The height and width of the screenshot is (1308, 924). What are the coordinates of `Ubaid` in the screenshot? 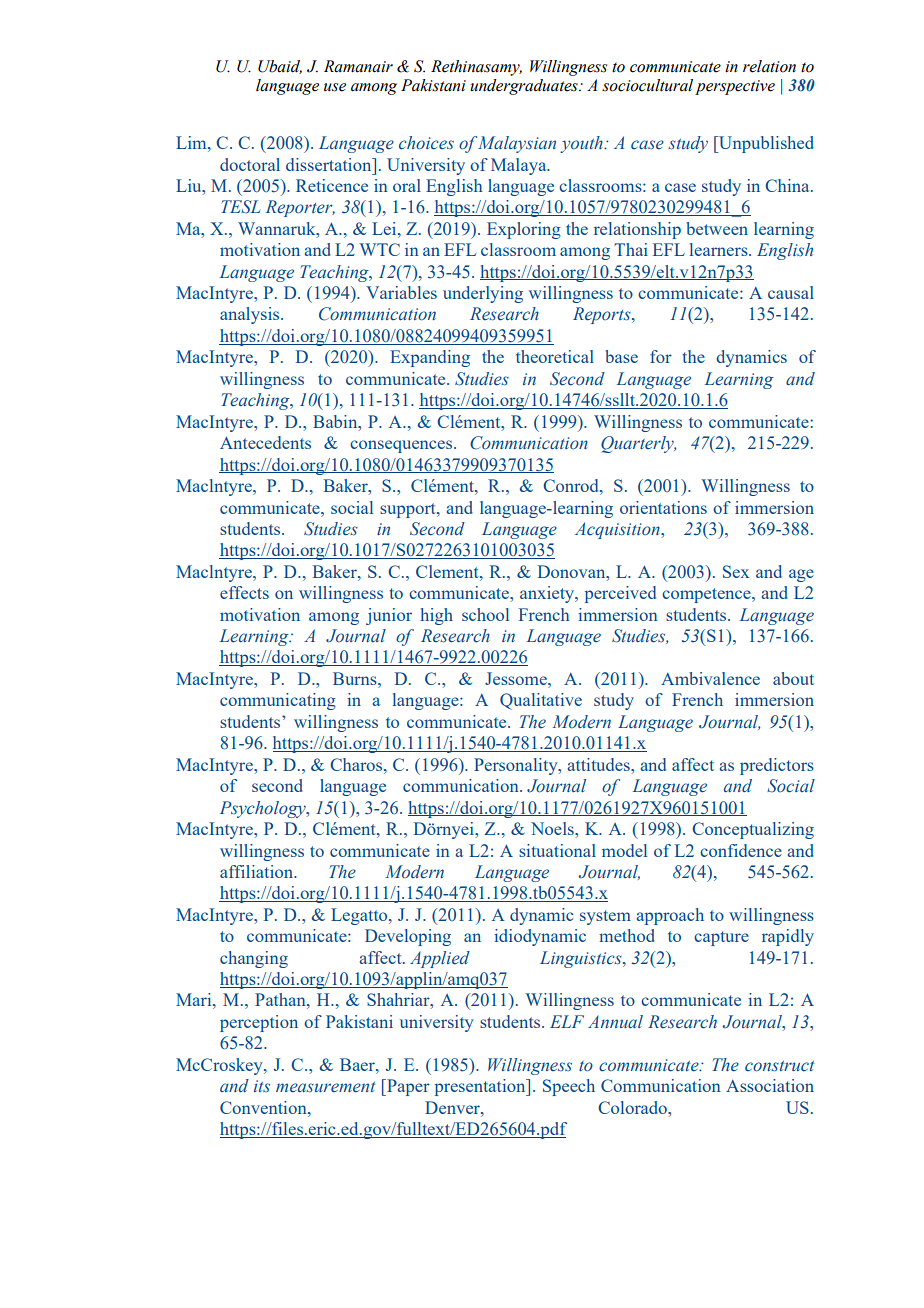 It's located at (280, 67).
